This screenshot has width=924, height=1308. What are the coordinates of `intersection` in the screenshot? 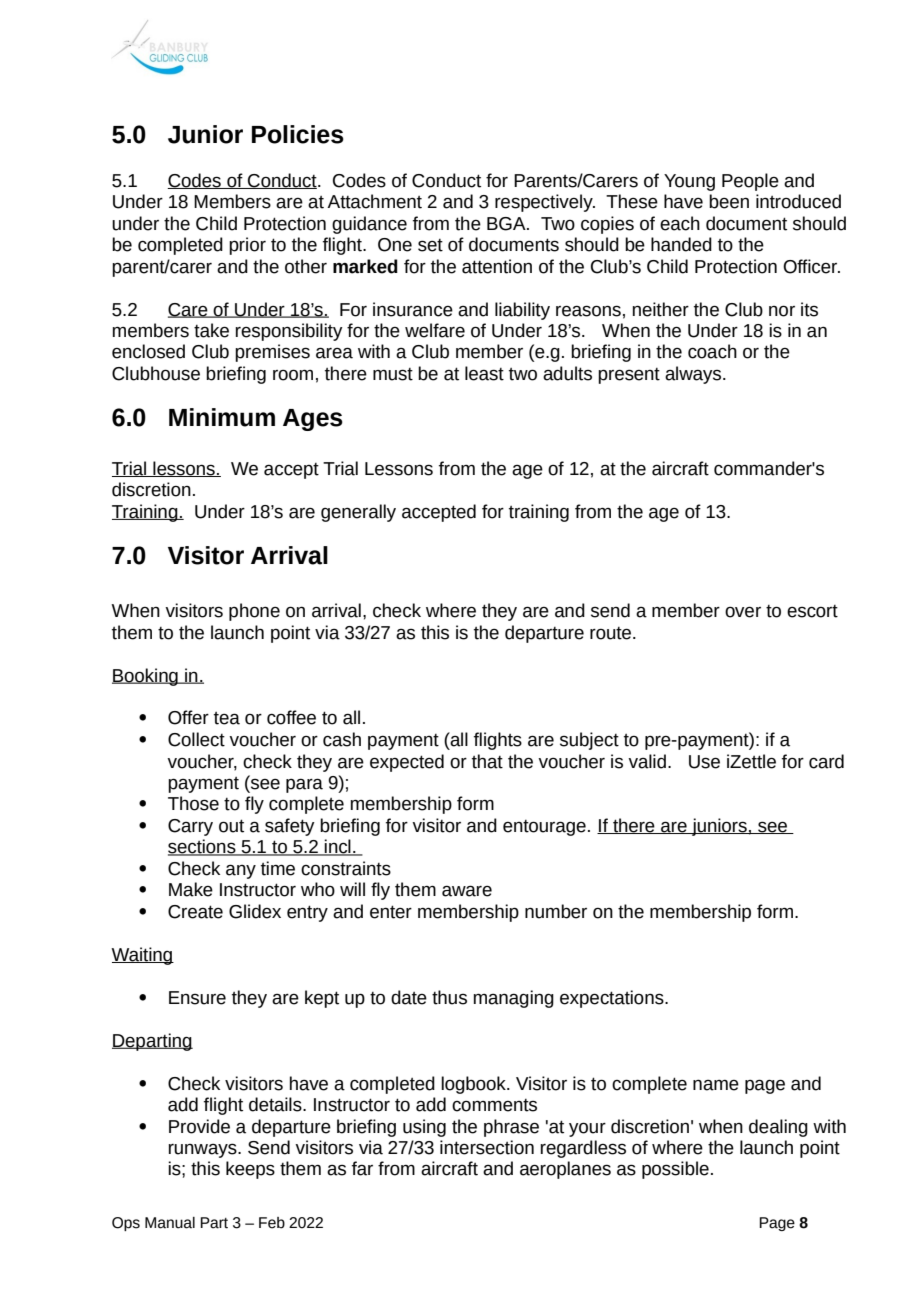 It's located at (487, 1147).
